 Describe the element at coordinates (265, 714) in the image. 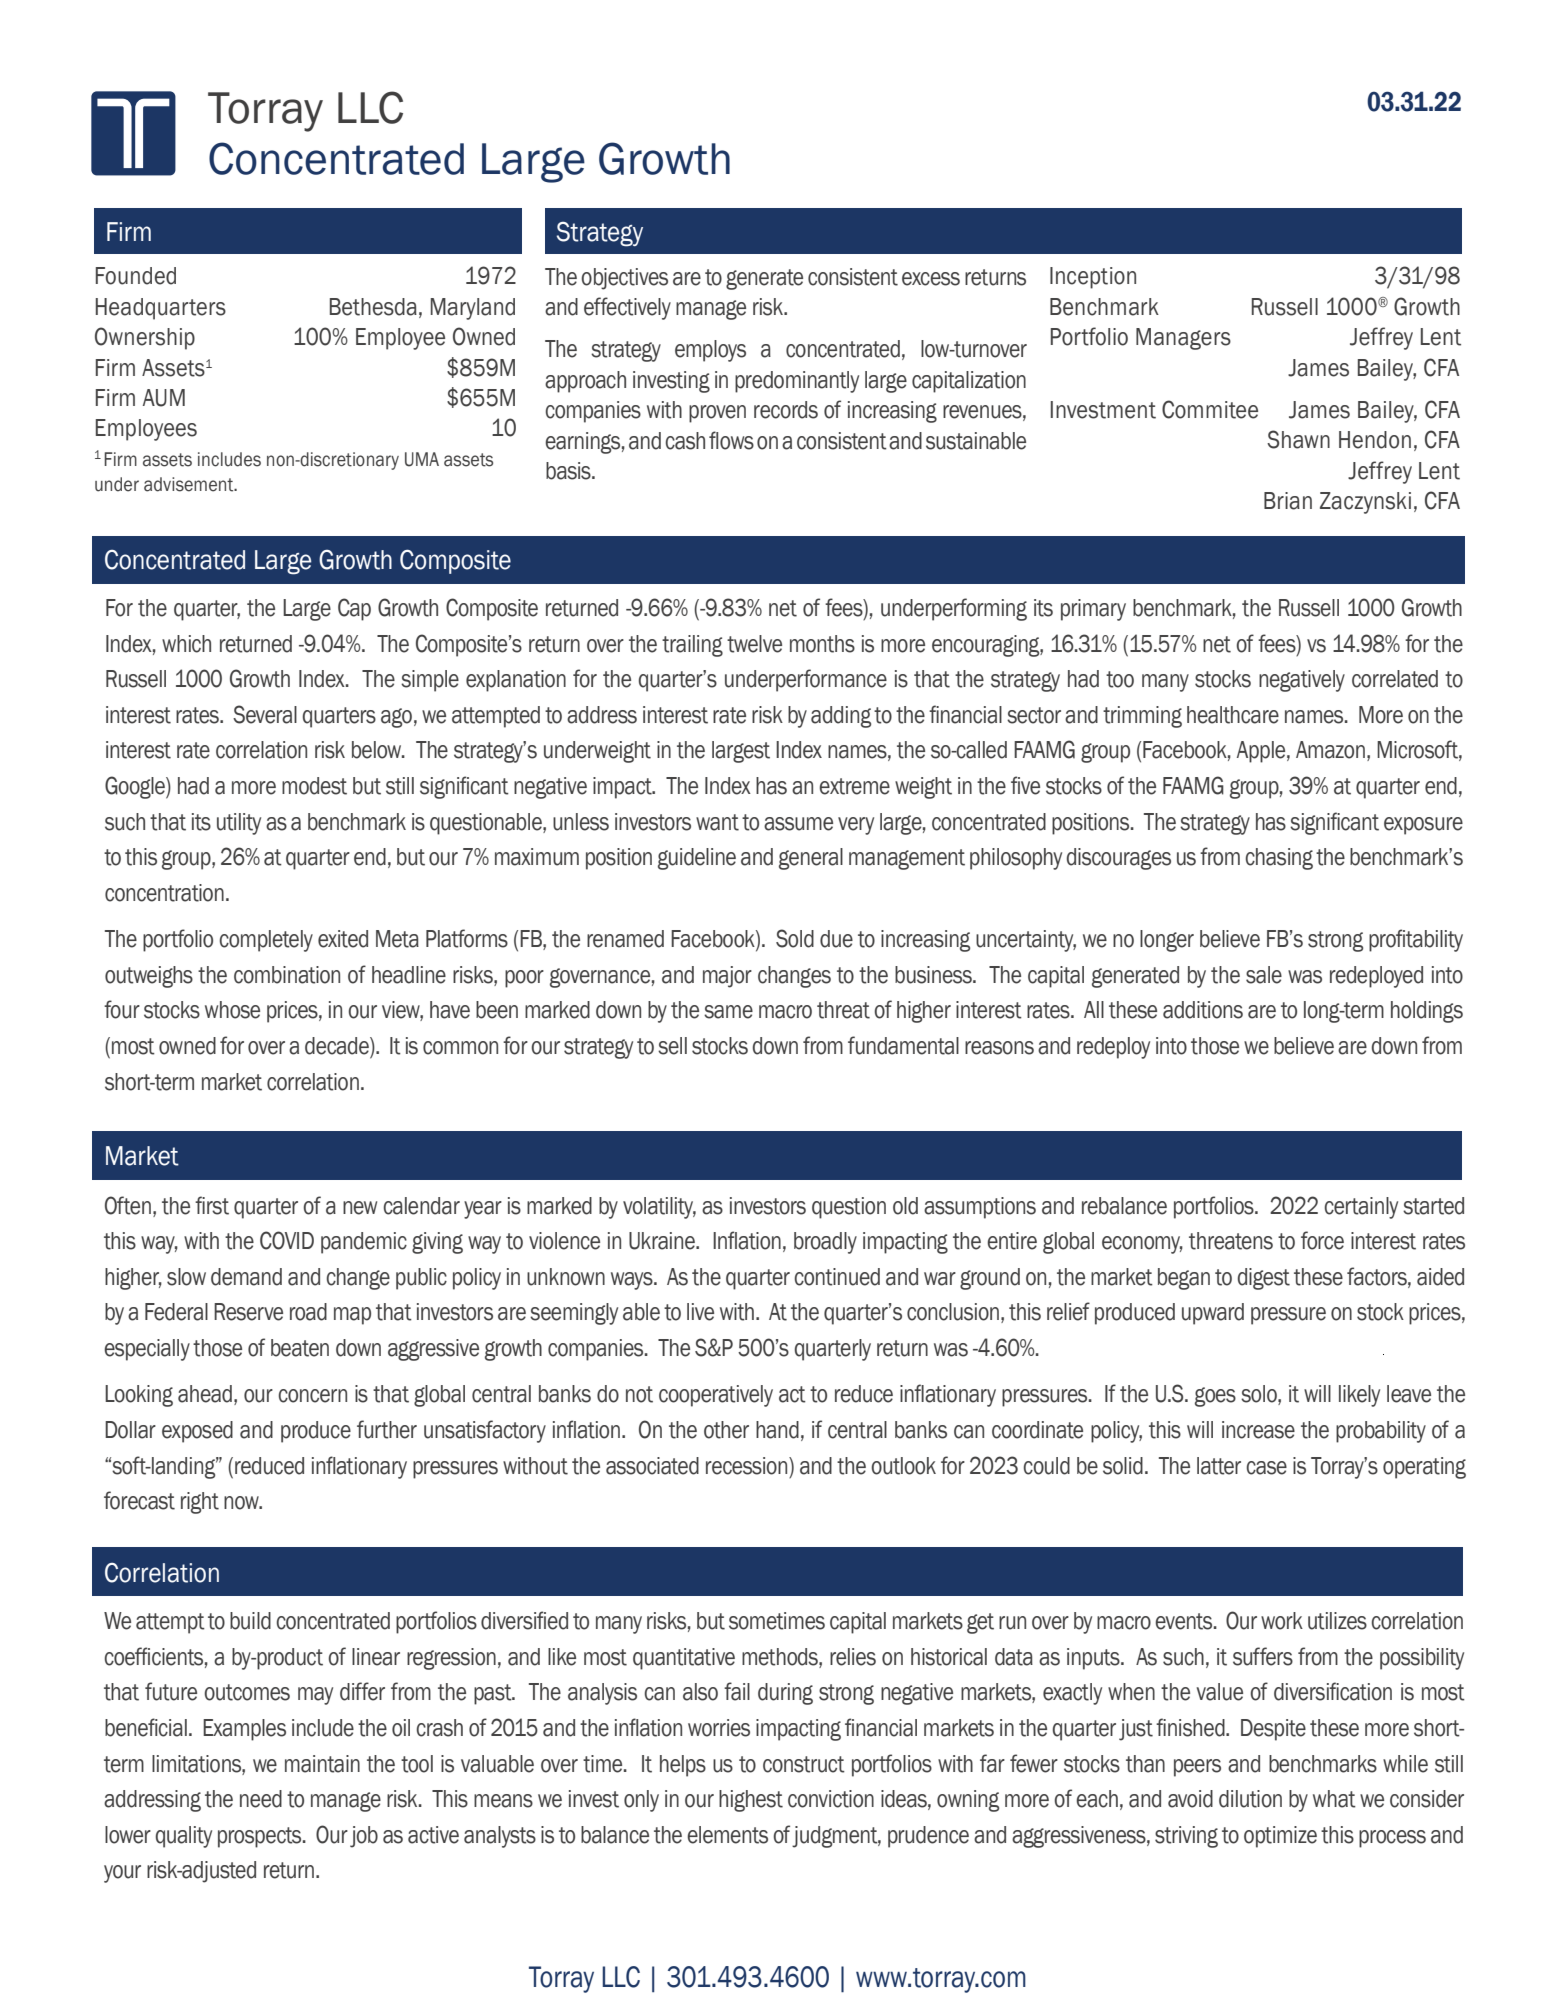

I see `Several` at that location.
